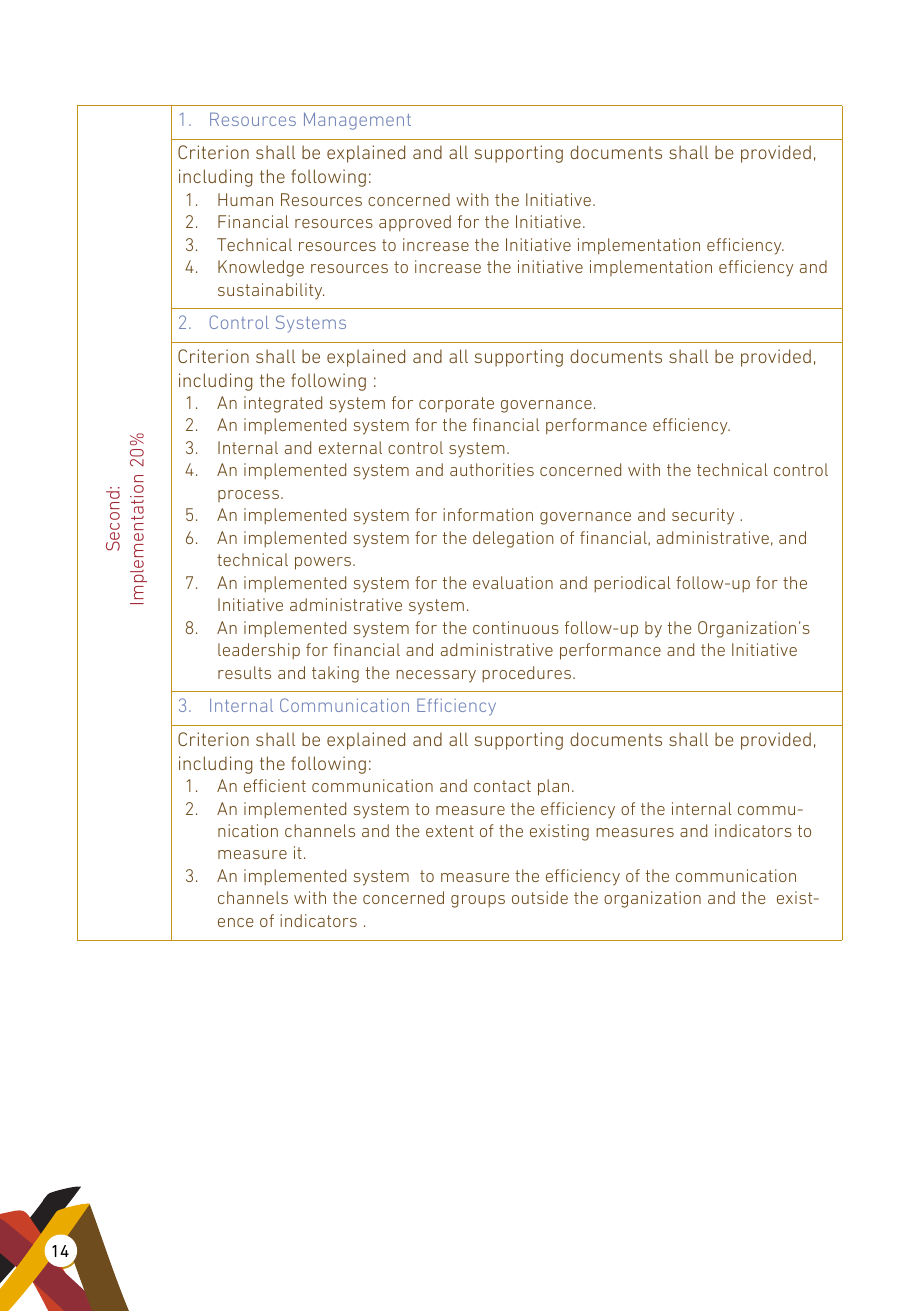 Image resolution: width=924 pixels, height=1311 pixels. I want to click on corporate, so click(456, 404).
